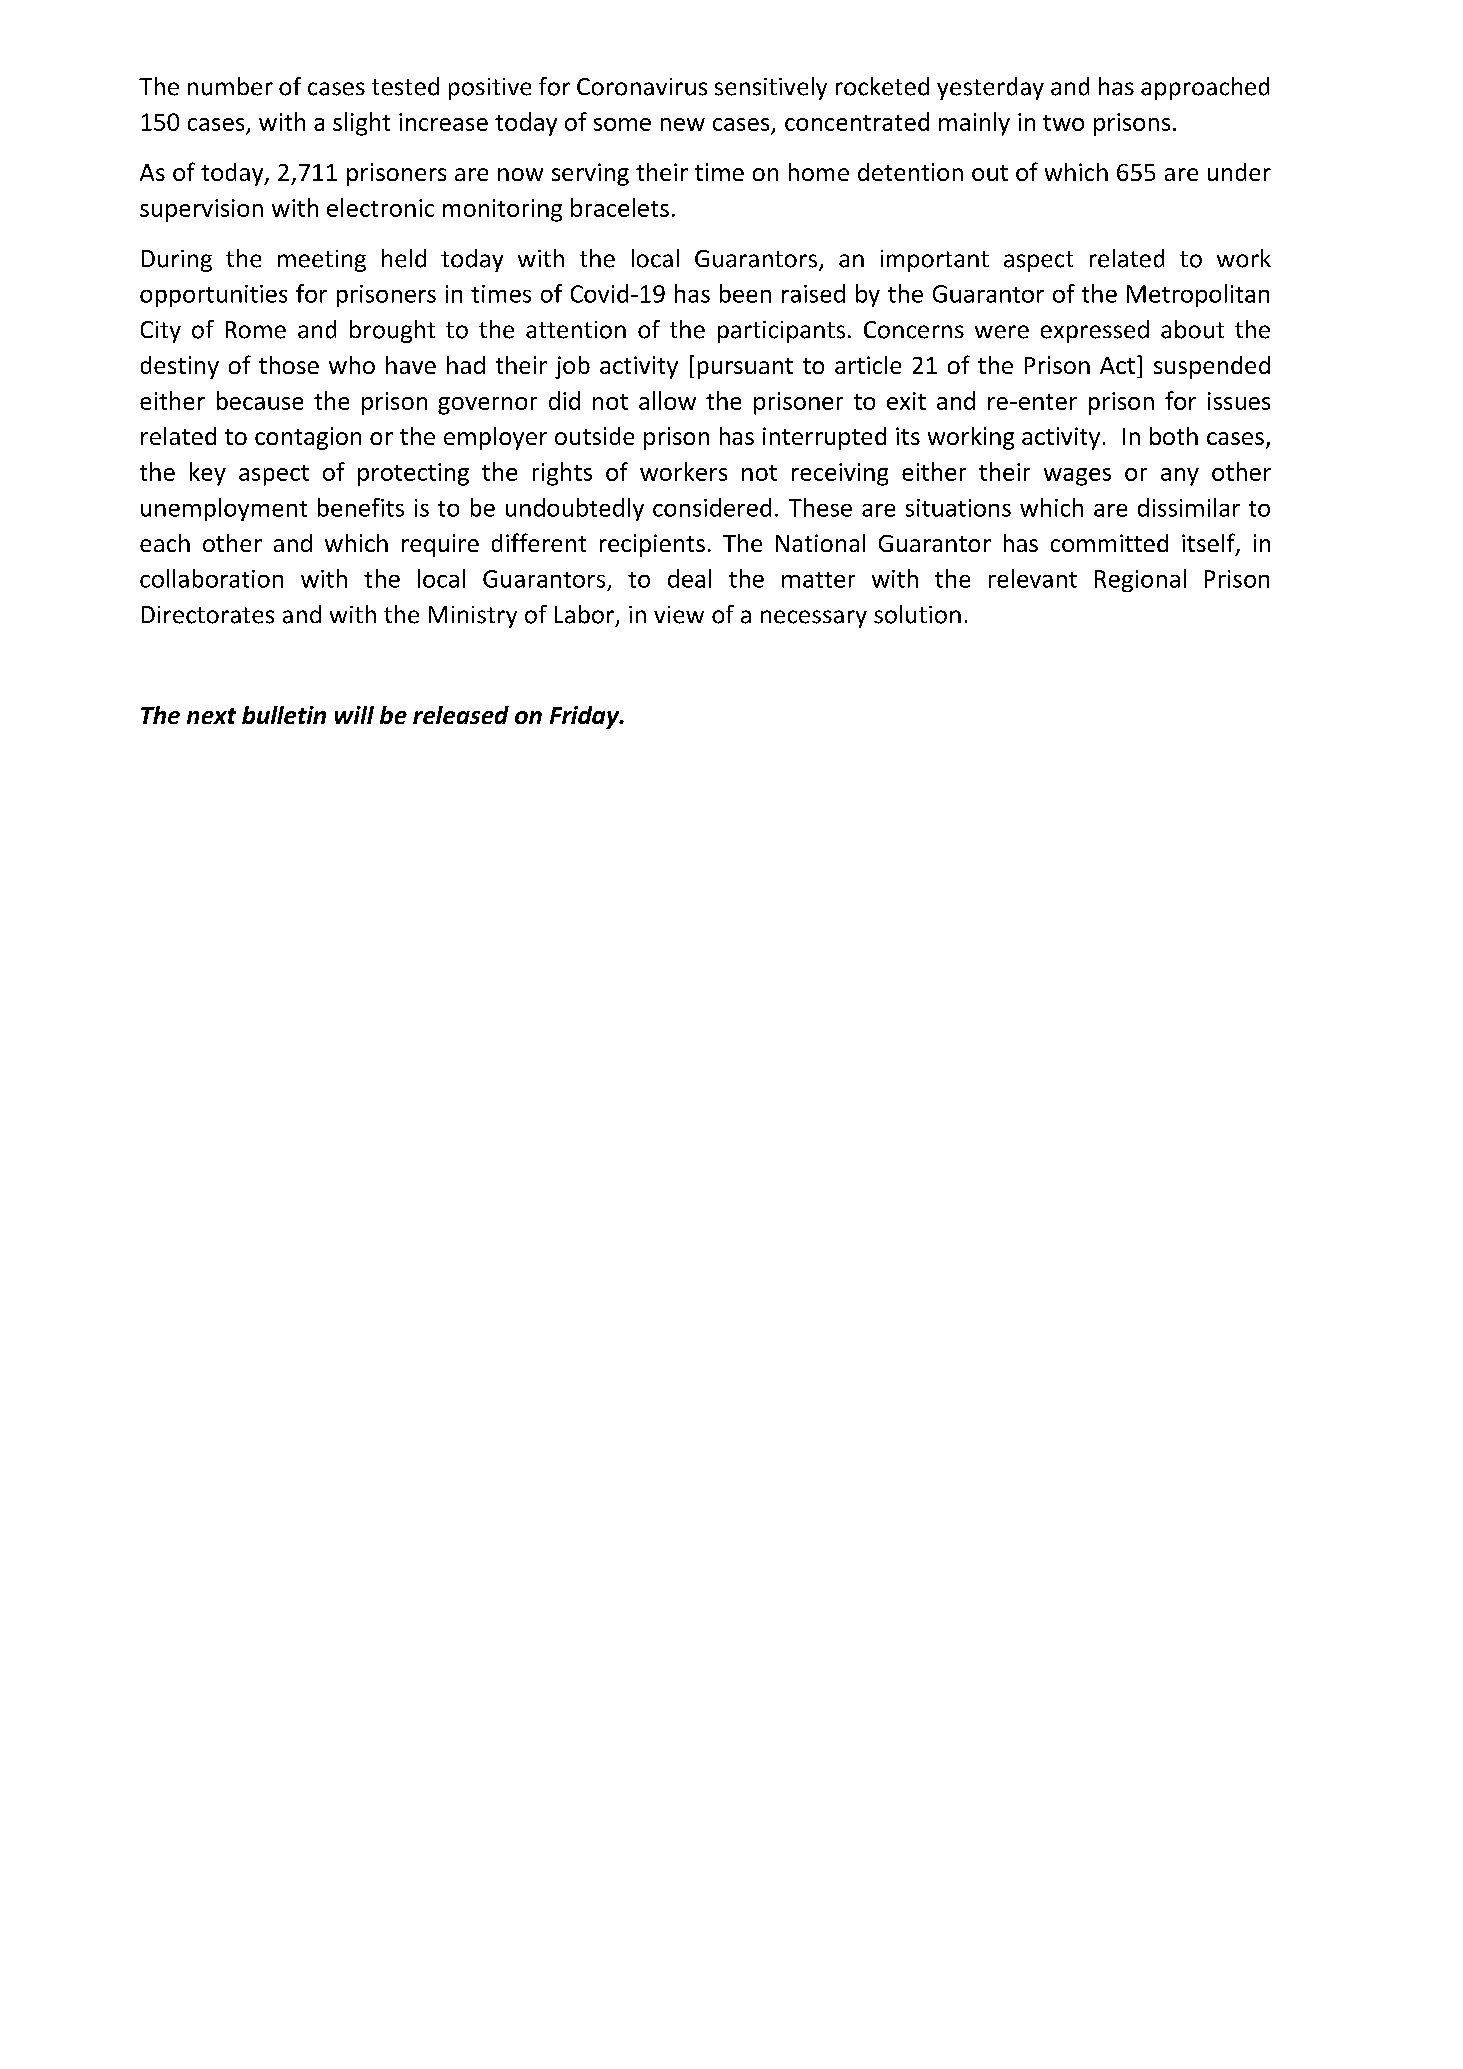  Describe the element at coordinates (213, 296) in the screenshot. I see `opportunities` at that location.
